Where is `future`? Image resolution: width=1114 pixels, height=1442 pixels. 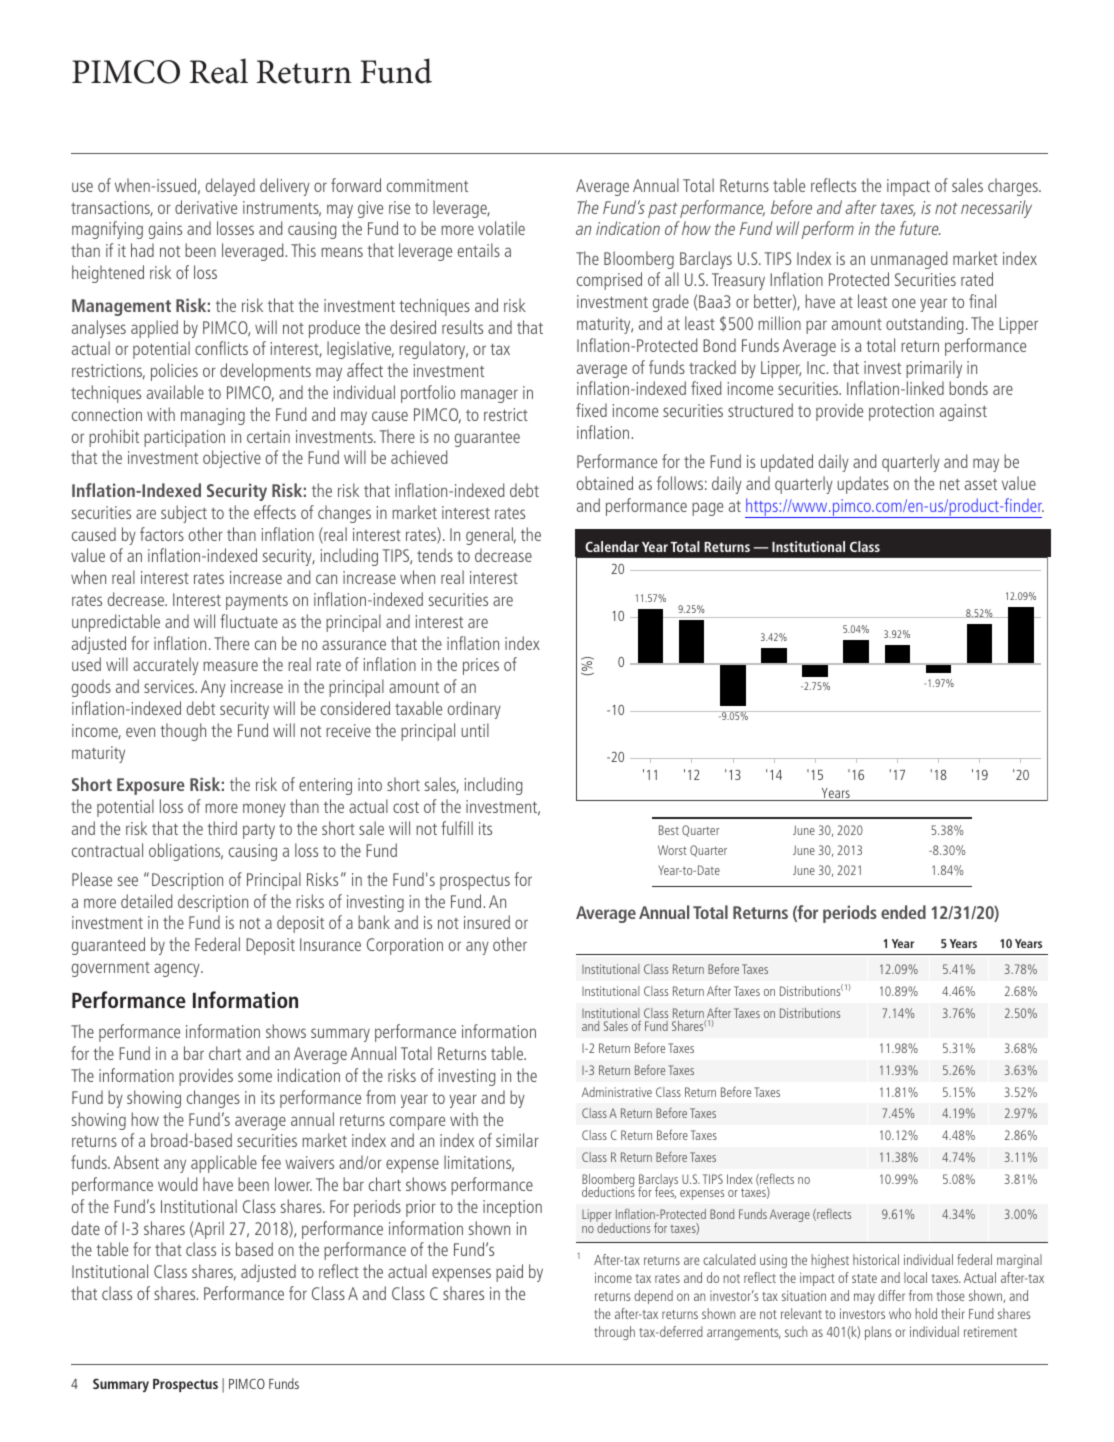 future is located at coordinates (920, 228).
